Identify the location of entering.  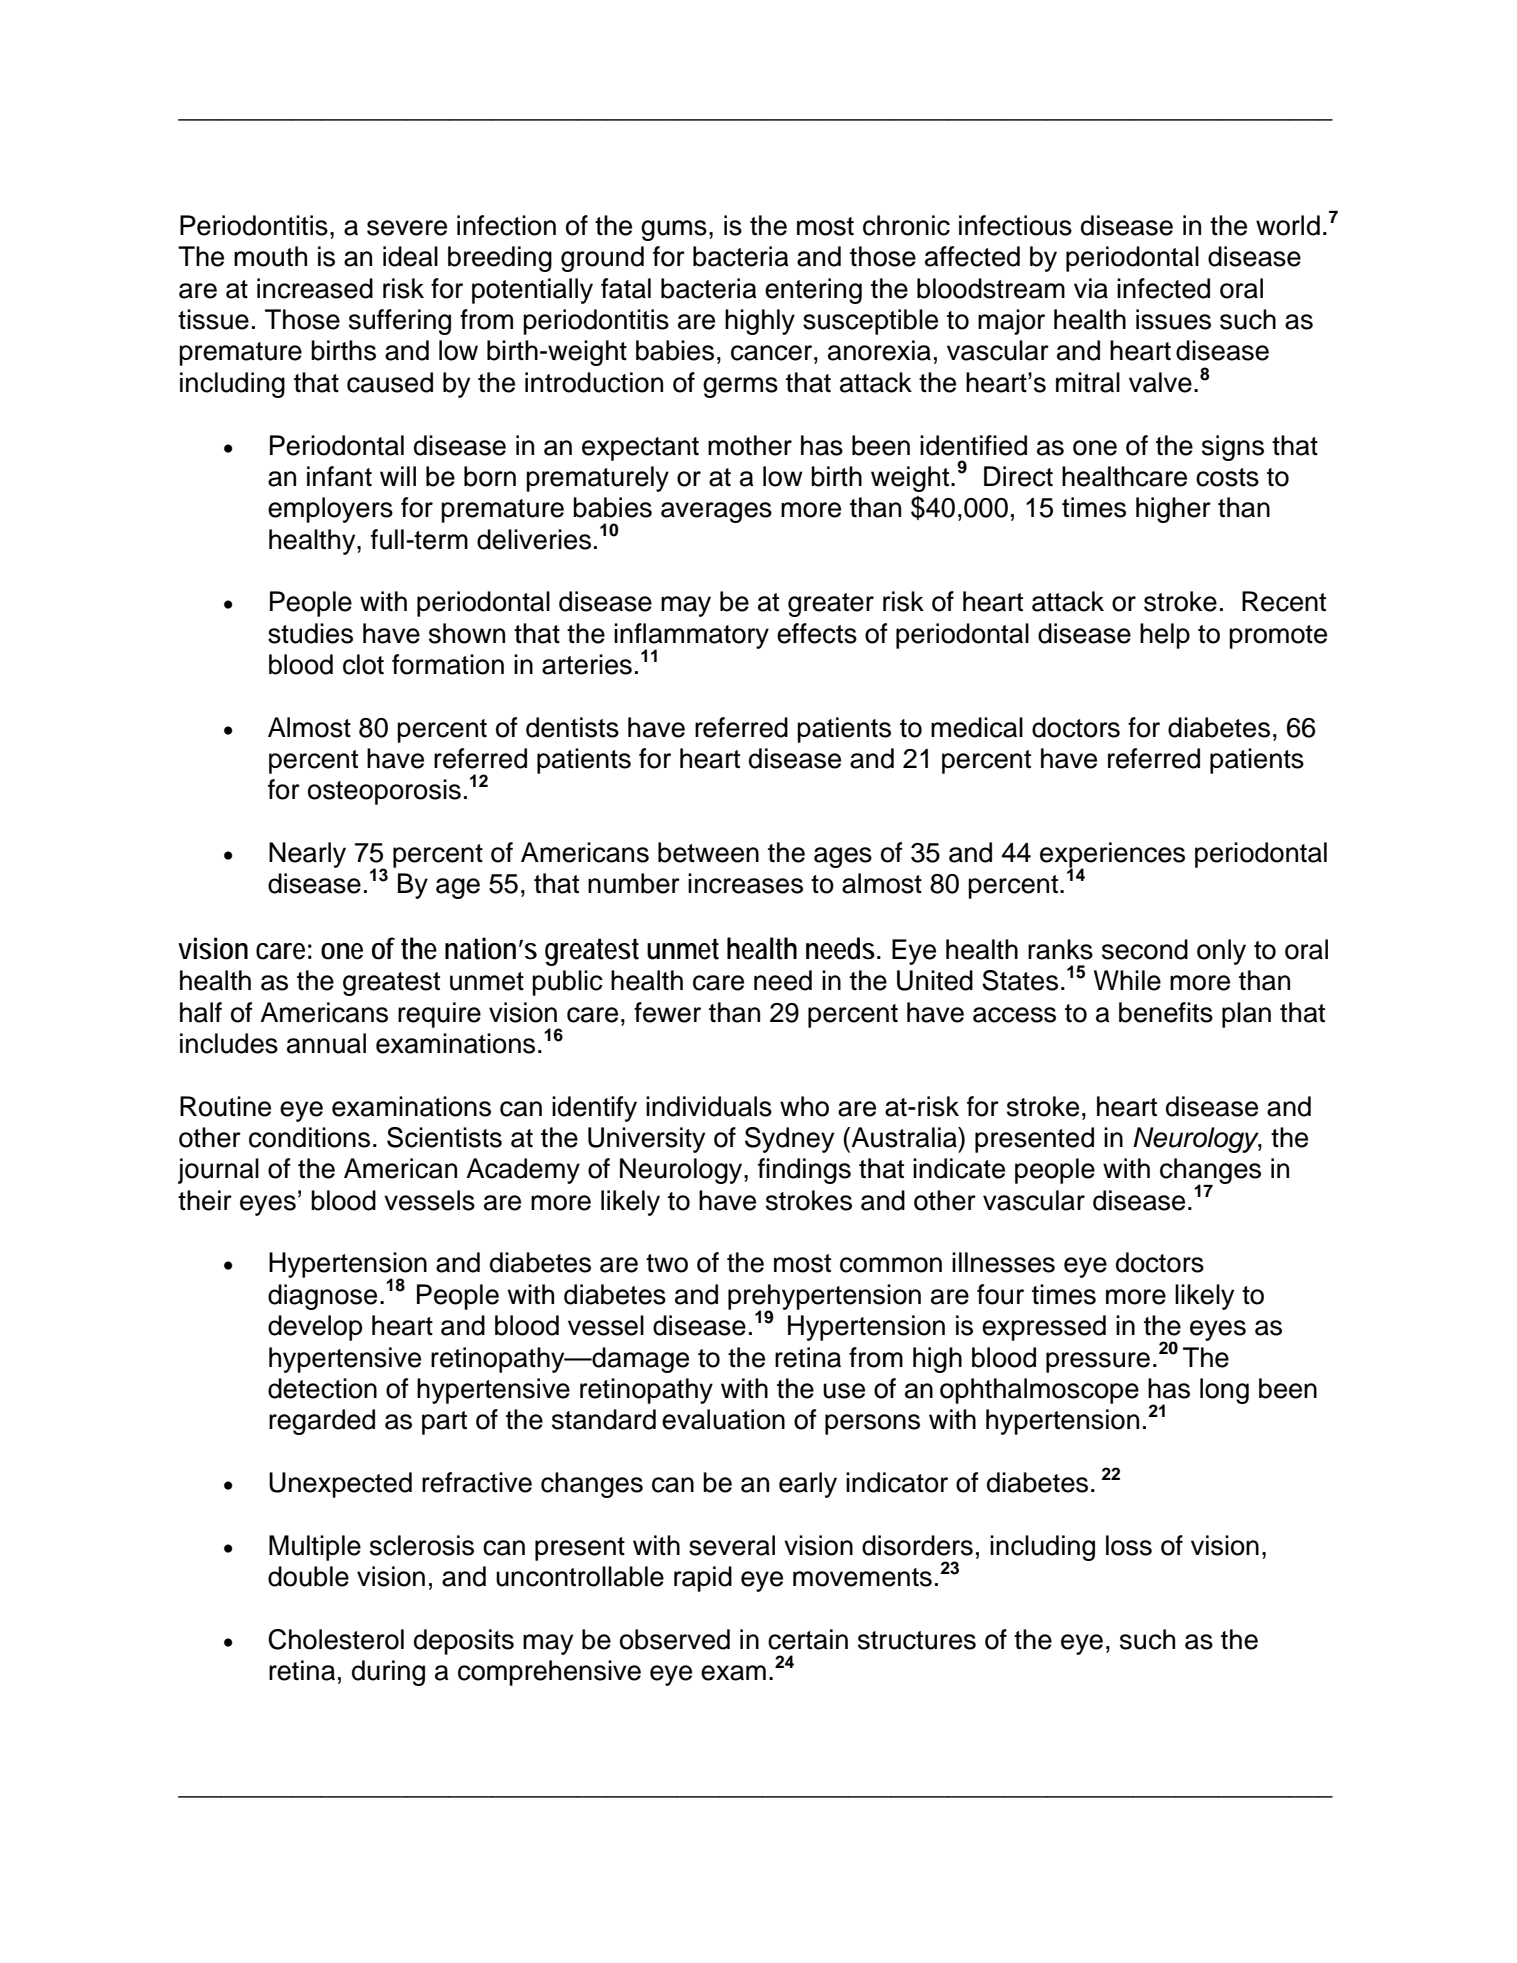
(813, 291).
